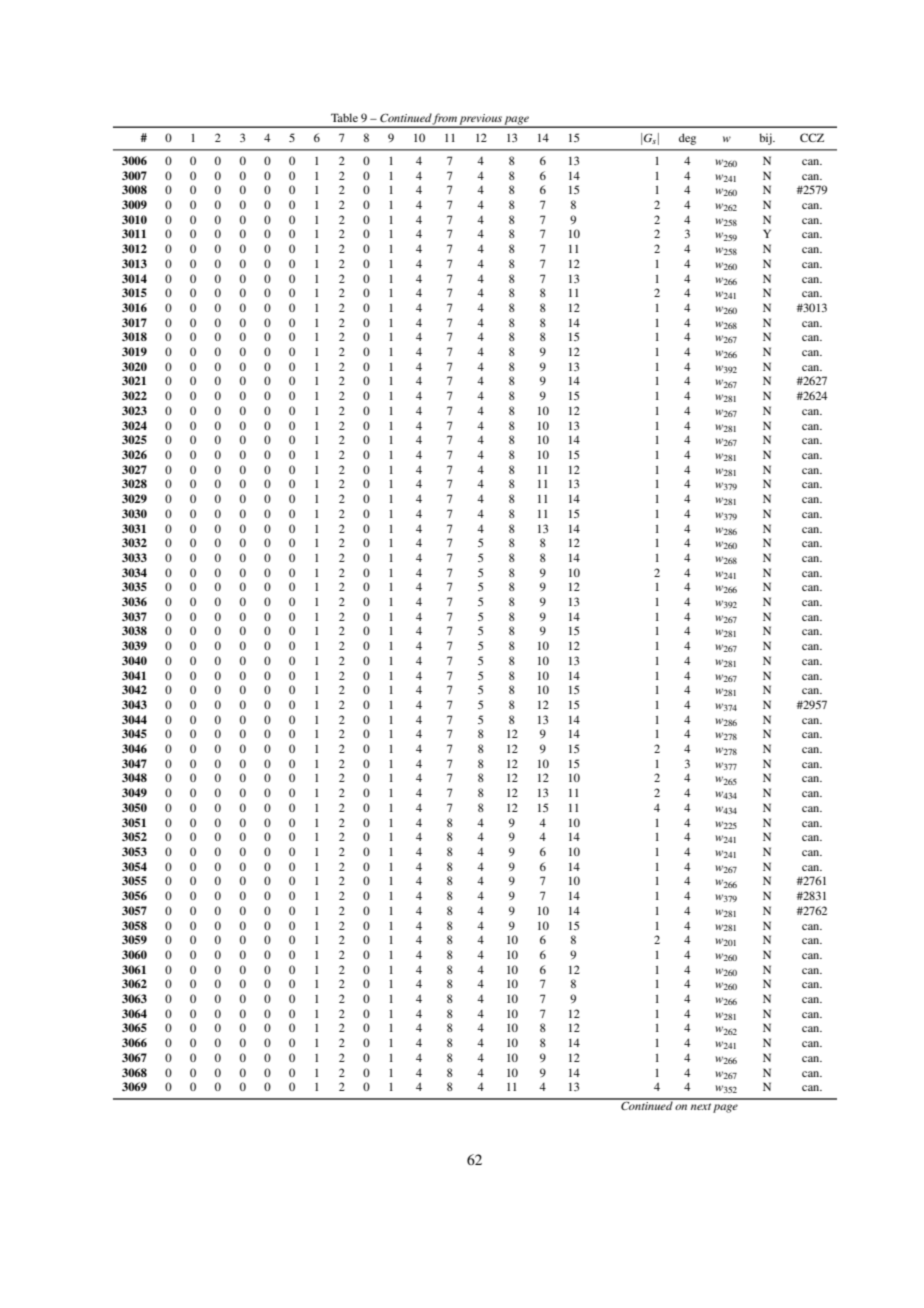  What do you see at coordinates (481, 120) in the document?
I see `previous` at bounding box center [481, 120].
